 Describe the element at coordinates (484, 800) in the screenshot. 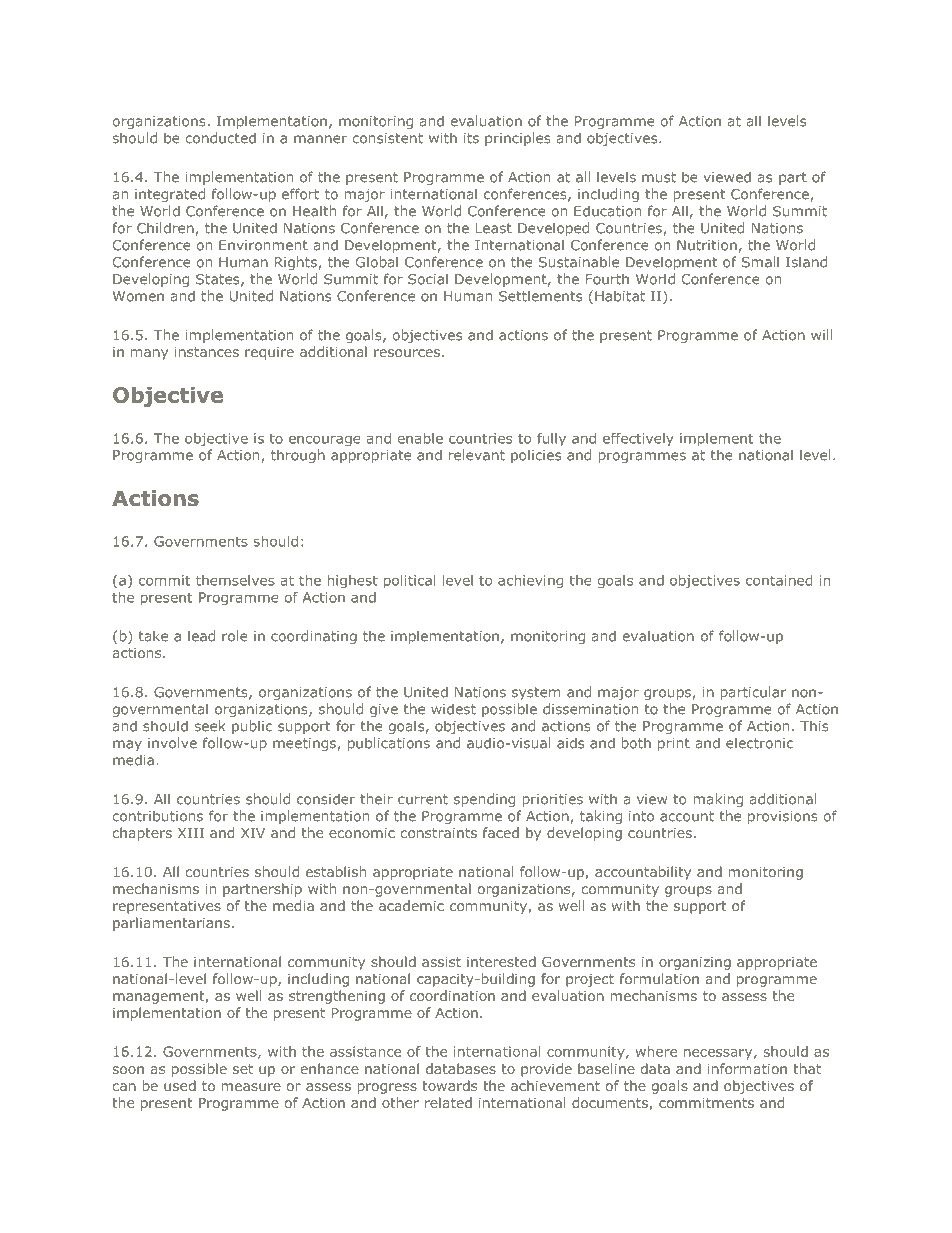

I see `spending` at that location.
